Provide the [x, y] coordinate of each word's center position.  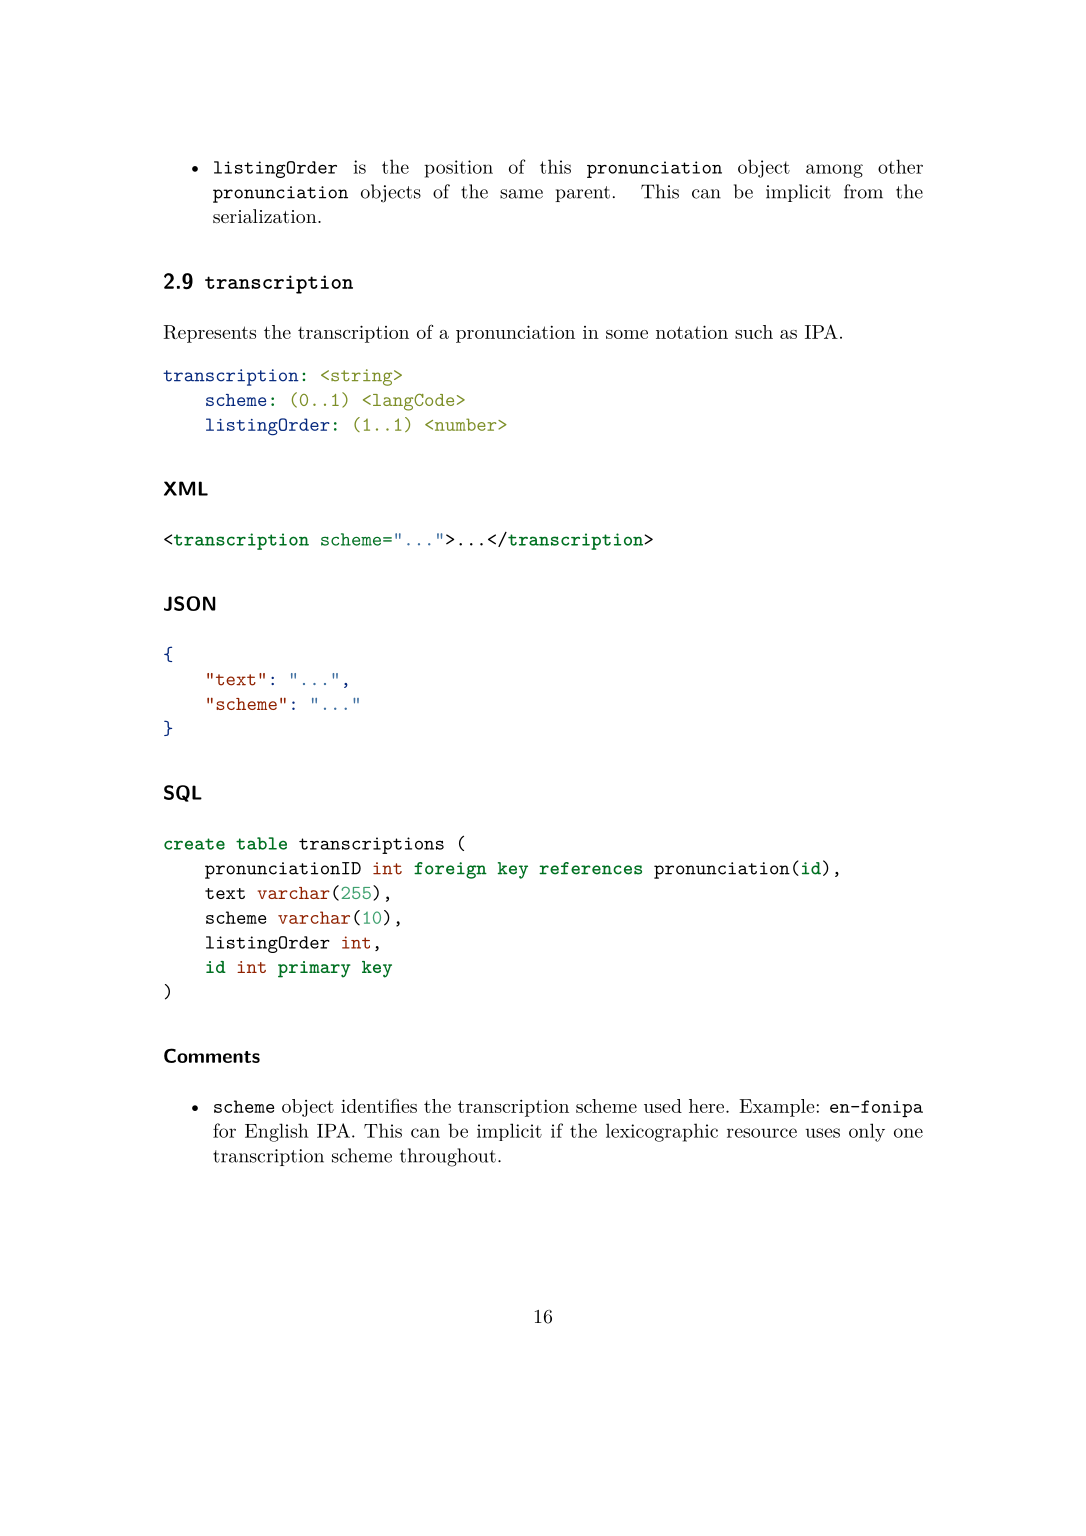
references [590, 868]
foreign [450, 870]
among [834, 171]
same [521, 194]
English [277, 1132]
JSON [190, 603]
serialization [266, 216]
